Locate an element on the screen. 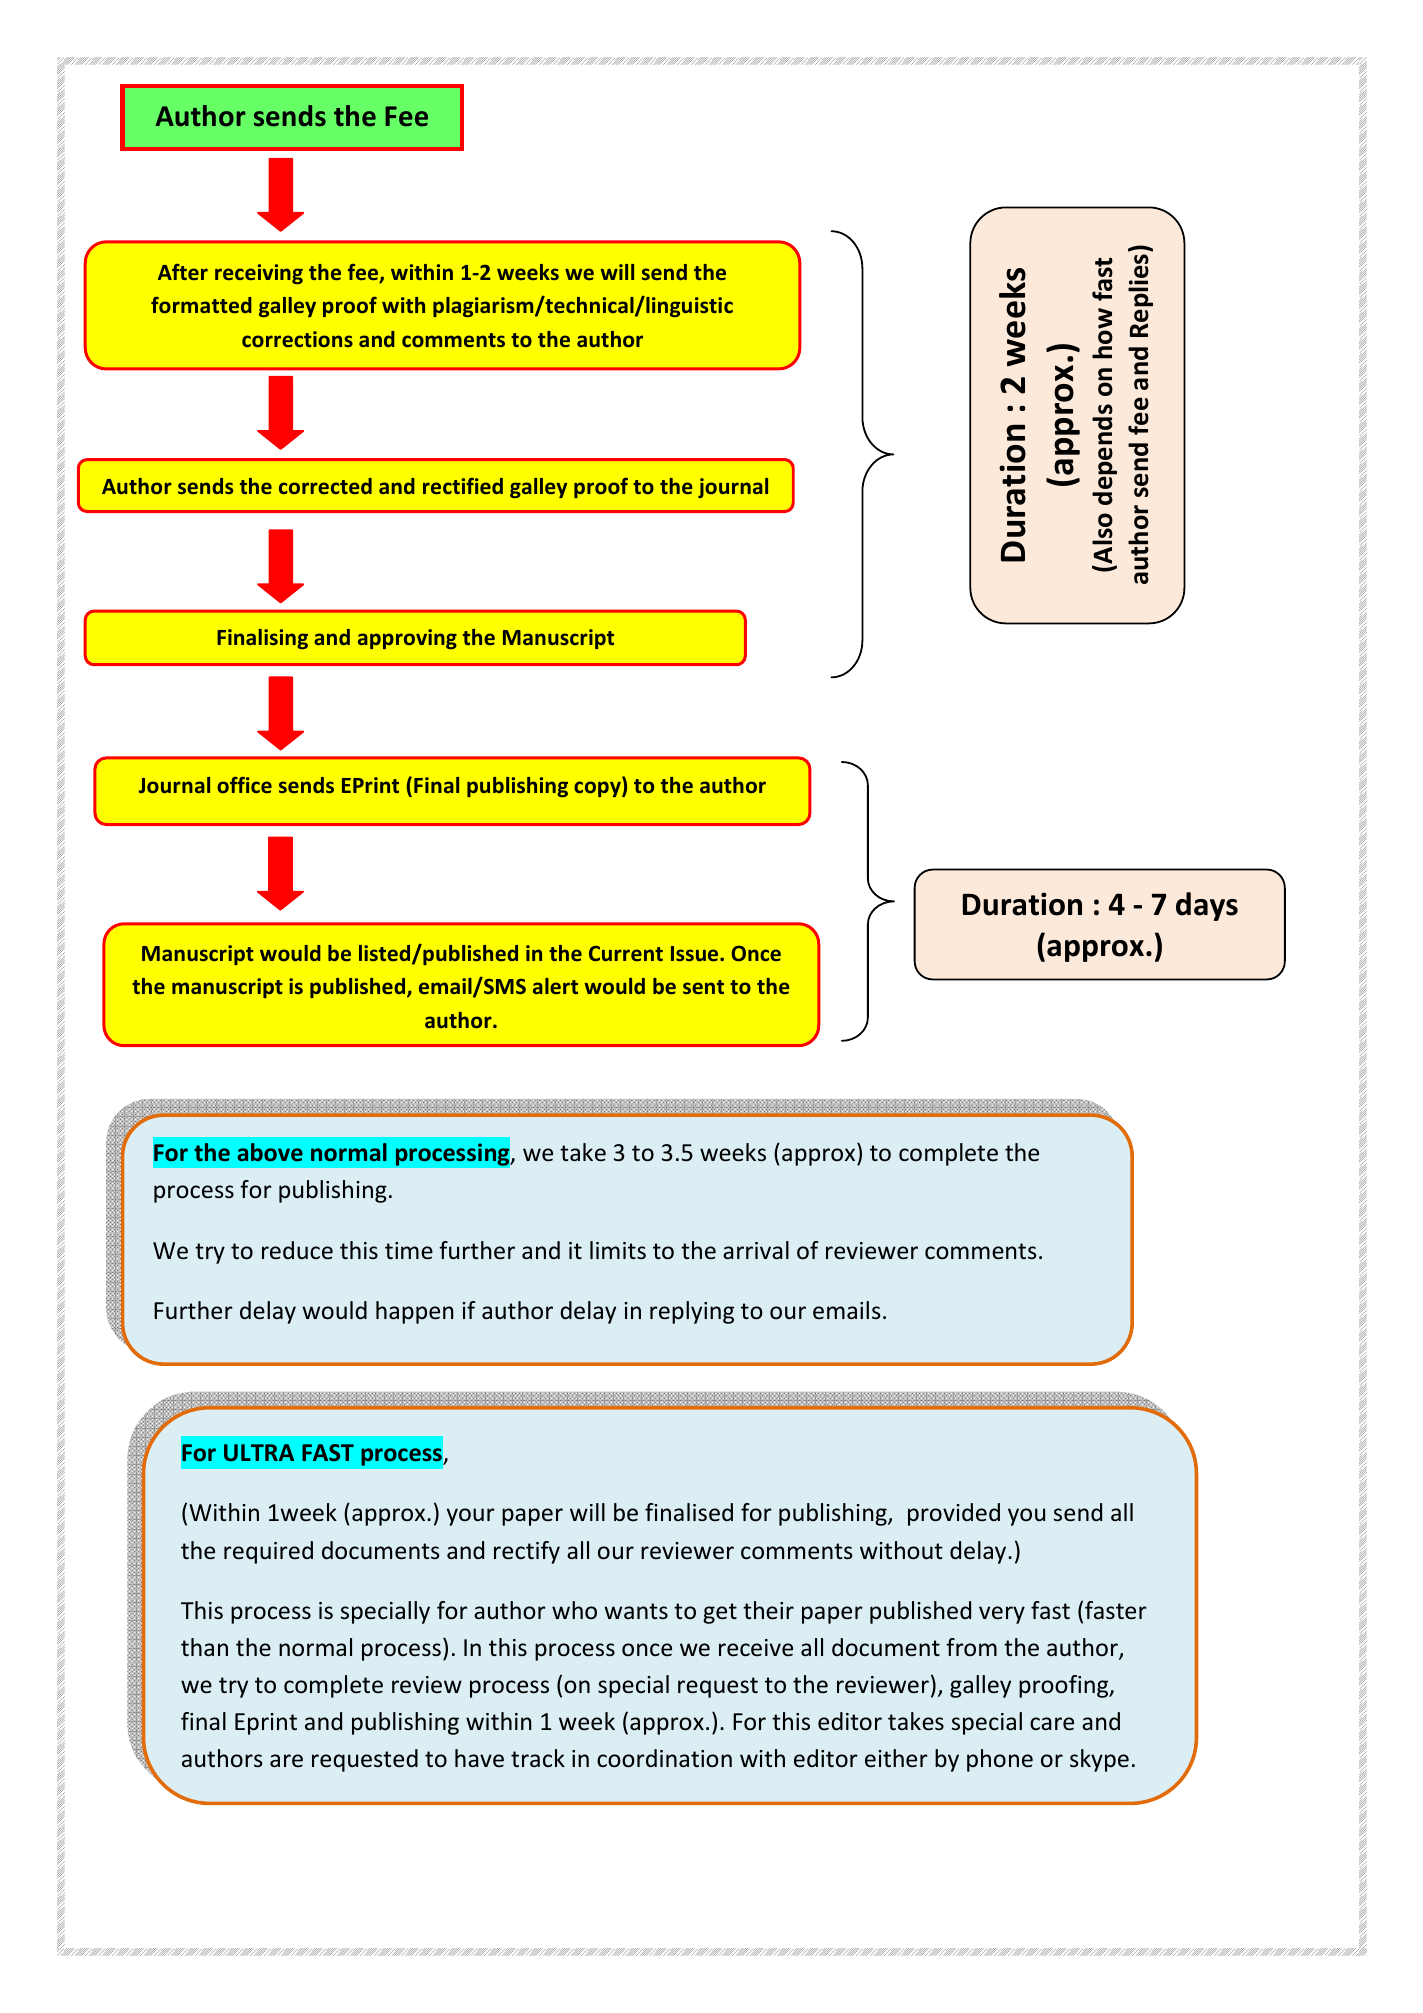  days is located at coordinates (1207, 906).
